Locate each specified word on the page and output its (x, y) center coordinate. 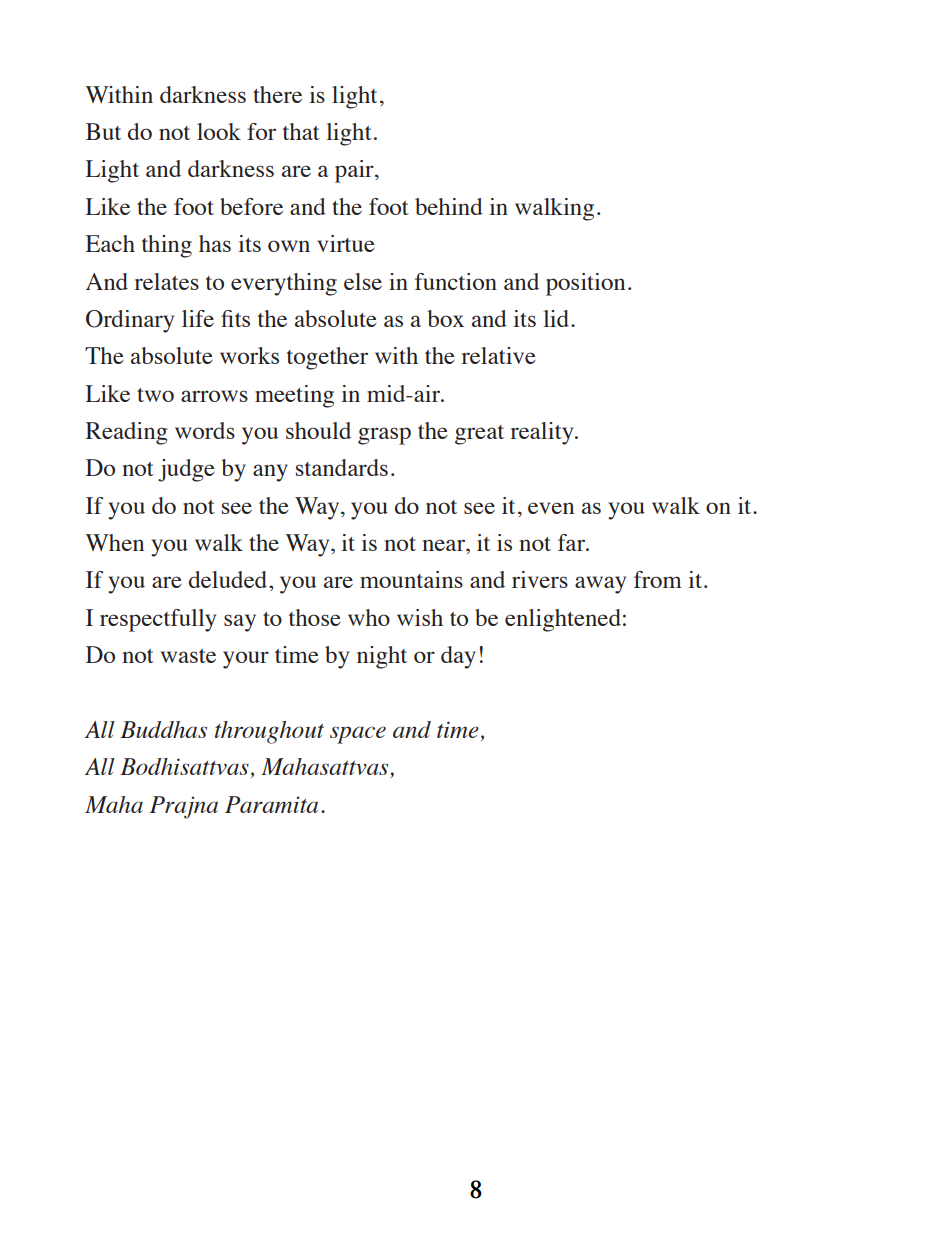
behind (449, 206)
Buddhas (163, 729)
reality (543, 433)
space (358, 735)
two (155, 395)
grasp (384, 436)
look (219, 131)
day (458, 657)
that (301, 131)
